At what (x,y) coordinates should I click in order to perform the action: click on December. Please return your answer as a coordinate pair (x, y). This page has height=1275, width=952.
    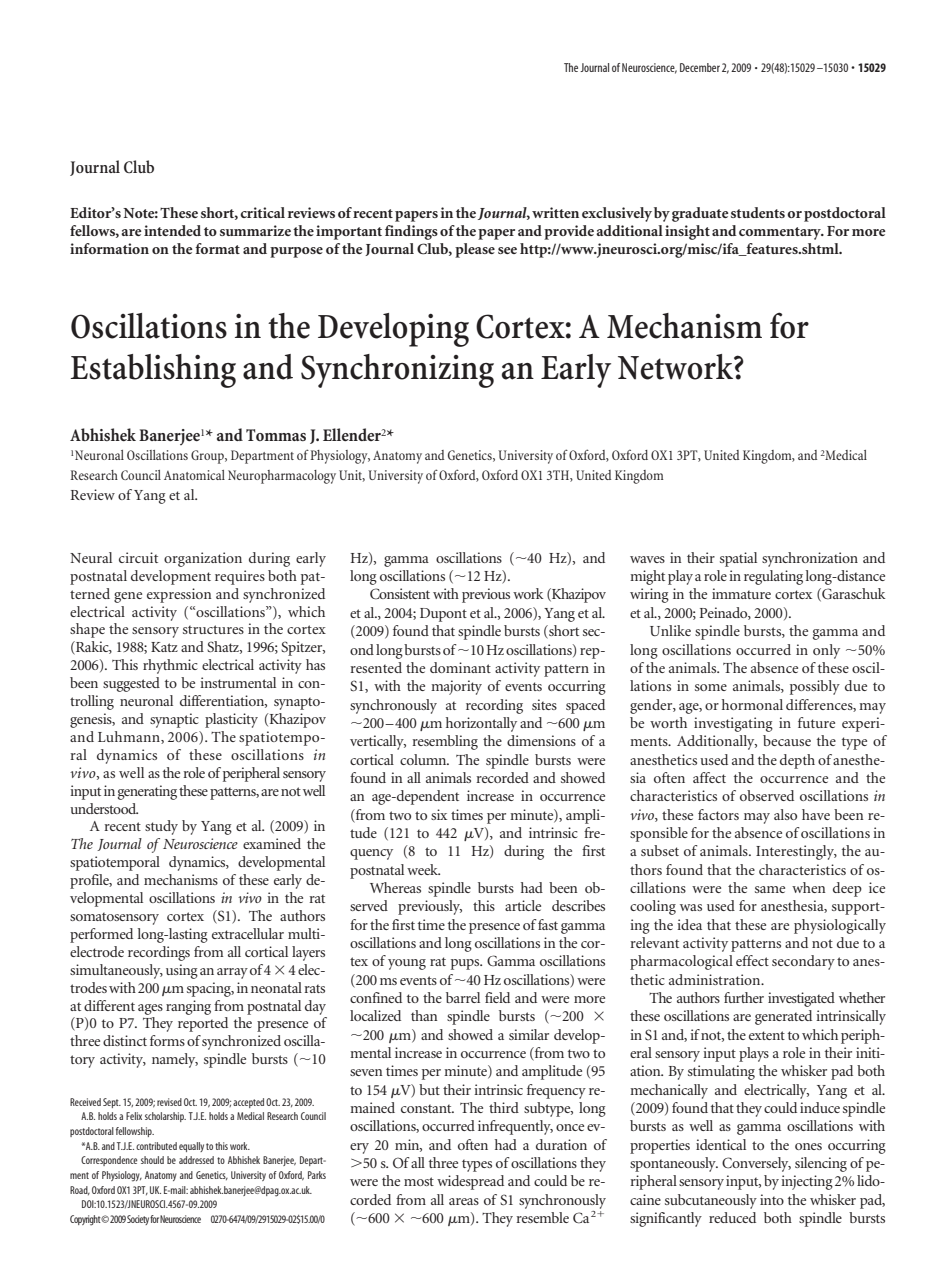
    Looking at the image, I should click on (700, 67).
